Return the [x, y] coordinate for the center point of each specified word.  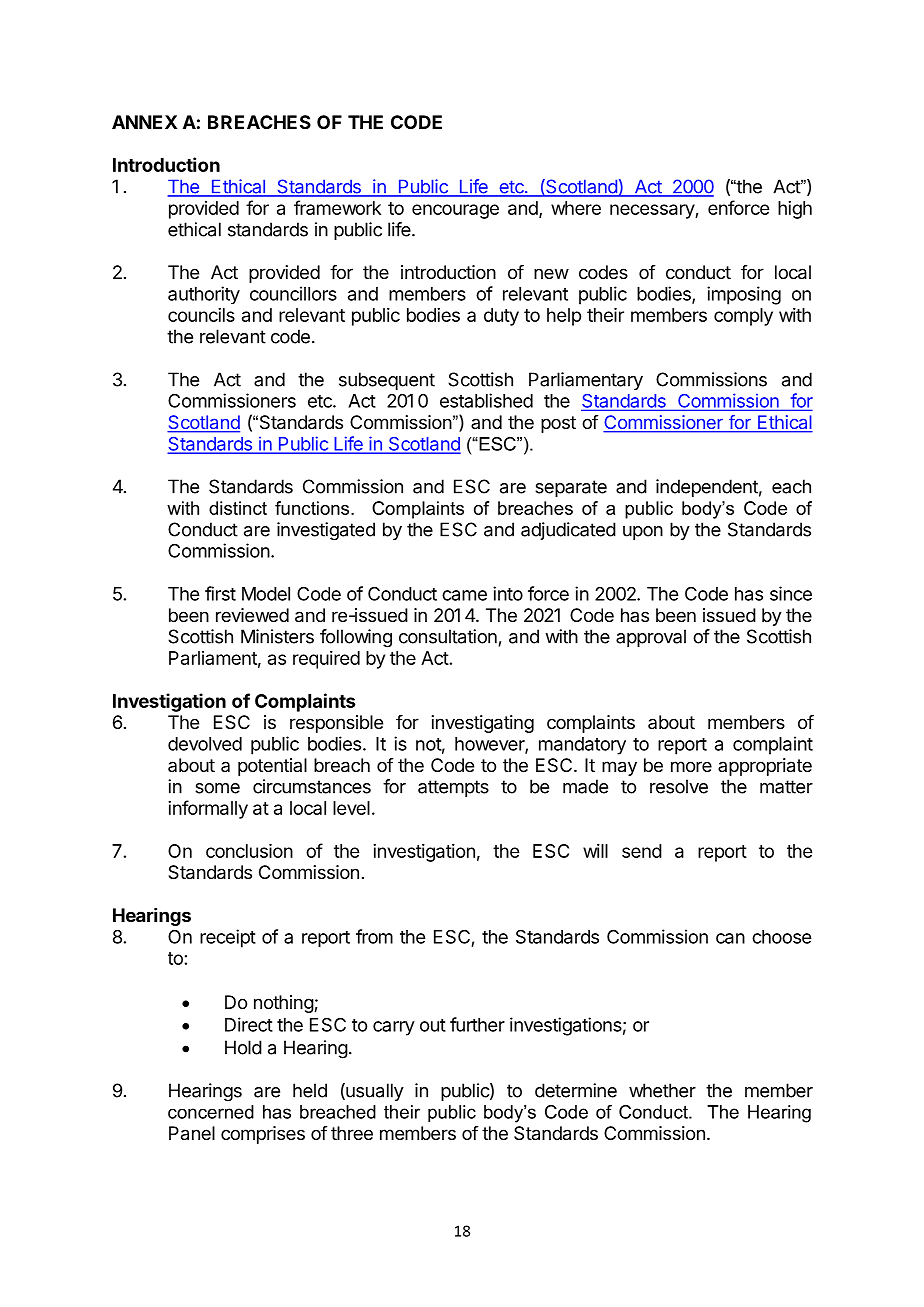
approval [651, 638]
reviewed [252, 615]
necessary [653, 211]
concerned [211, 1112]
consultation [448, 636]
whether [662, 1090]
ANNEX [145, 122]
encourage [455, 211]
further [477, 1024]
